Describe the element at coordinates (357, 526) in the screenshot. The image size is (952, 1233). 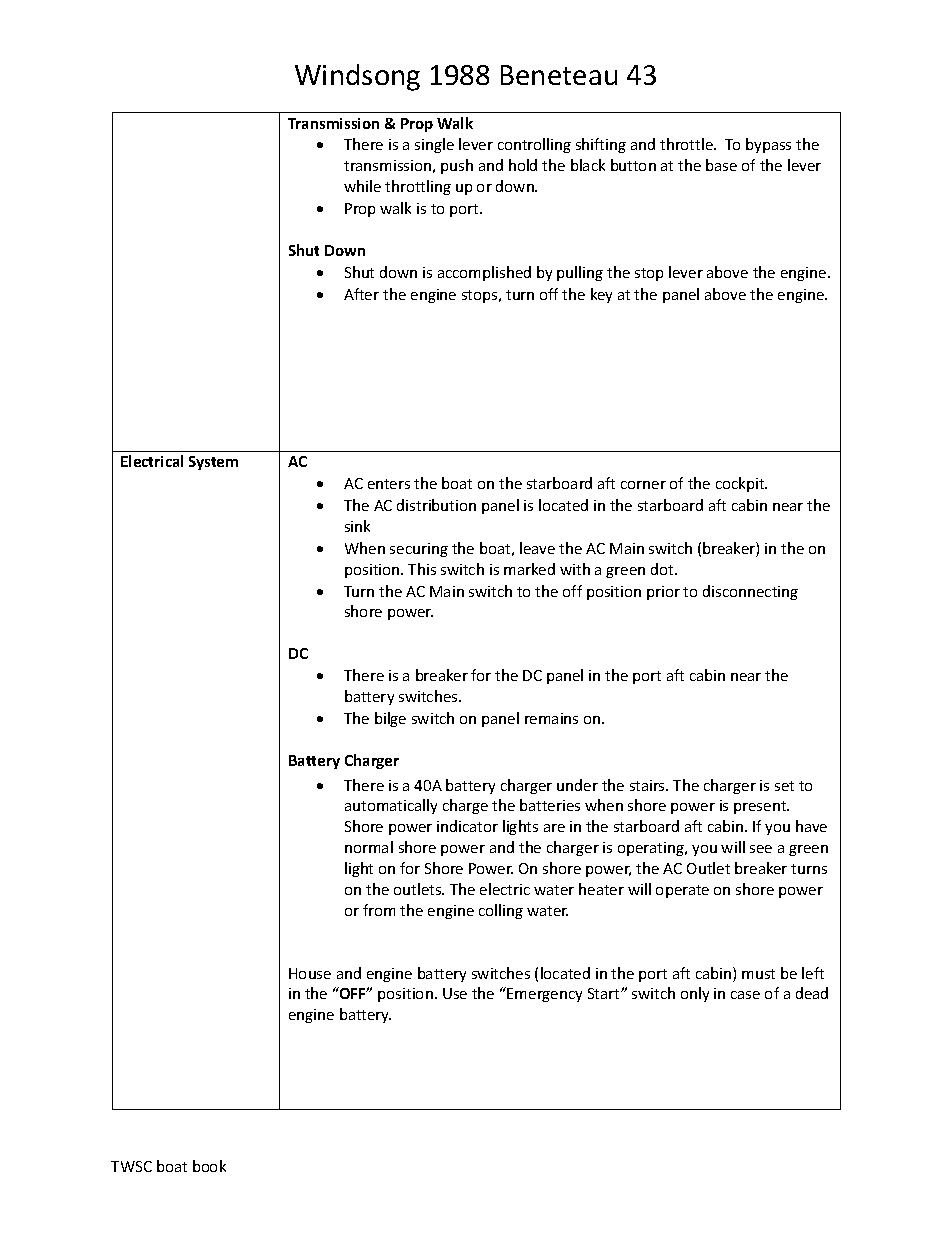
I see `sink` at that location.
